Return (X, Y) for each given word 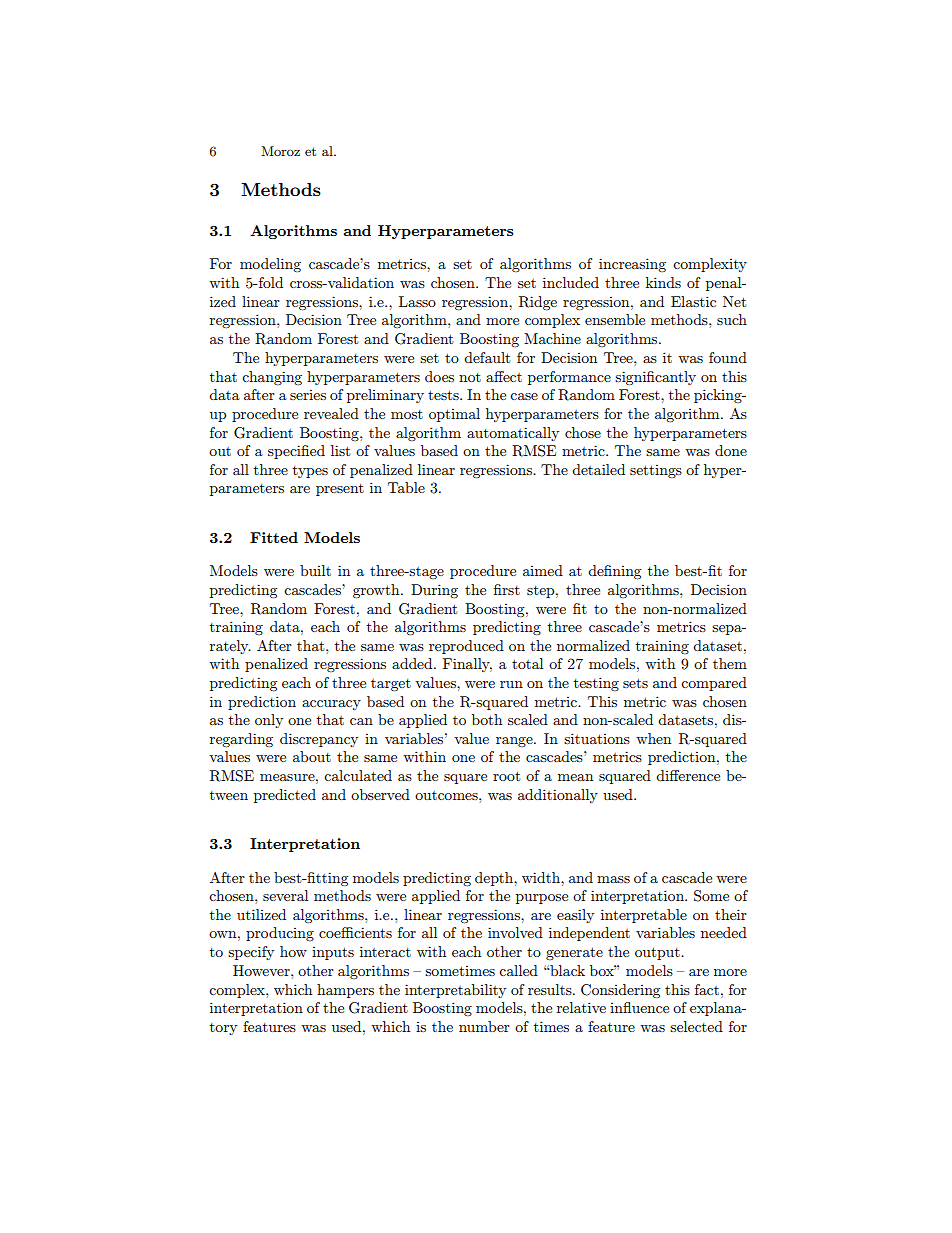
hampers (345, 991)
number (484, 1026)
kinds (663, 282)
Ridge (538, 303)
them (730, 663)
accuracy (331, 705)
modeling (270, 265)
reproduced (466, 647)
